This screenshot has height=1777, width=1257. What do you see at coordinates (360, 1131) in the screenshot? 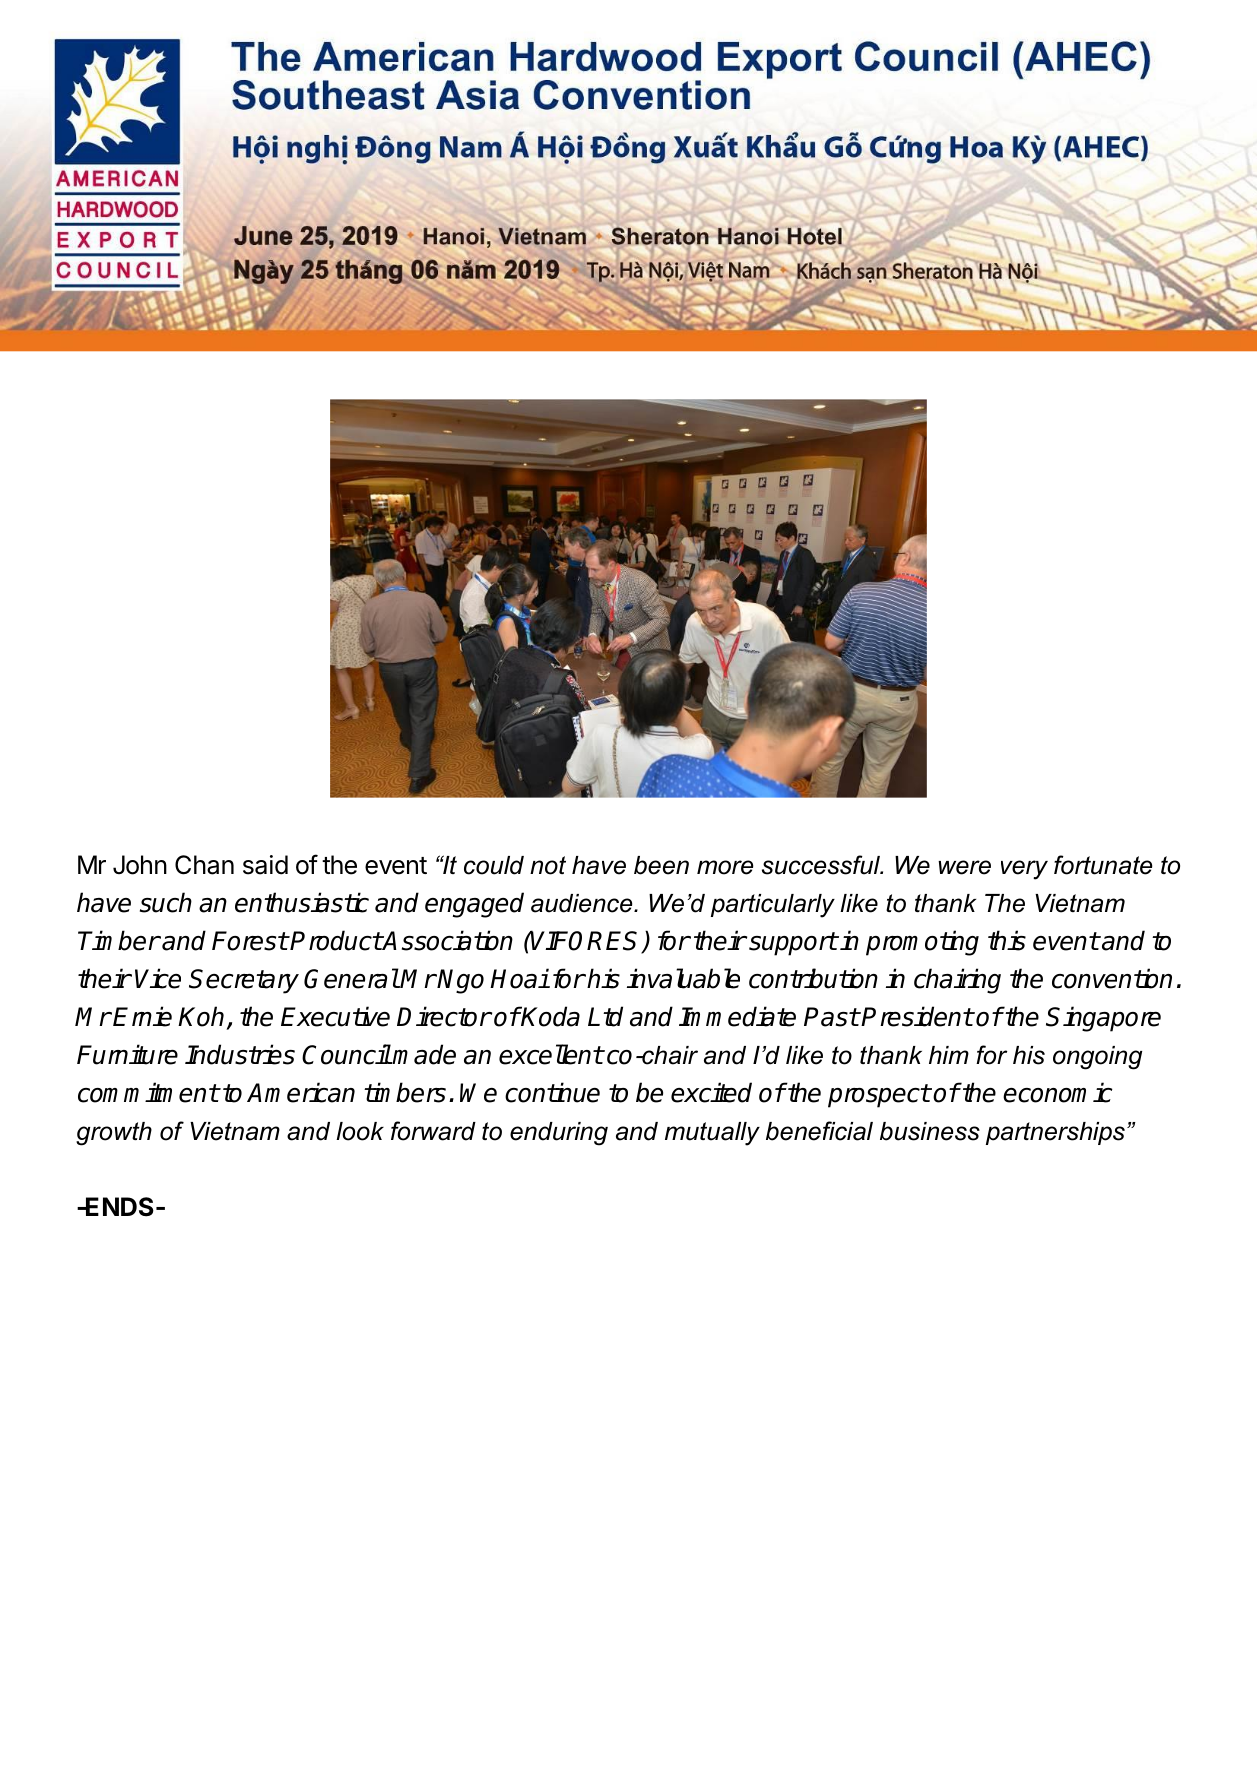
I see `look` at bounding box center [360, 1131].
